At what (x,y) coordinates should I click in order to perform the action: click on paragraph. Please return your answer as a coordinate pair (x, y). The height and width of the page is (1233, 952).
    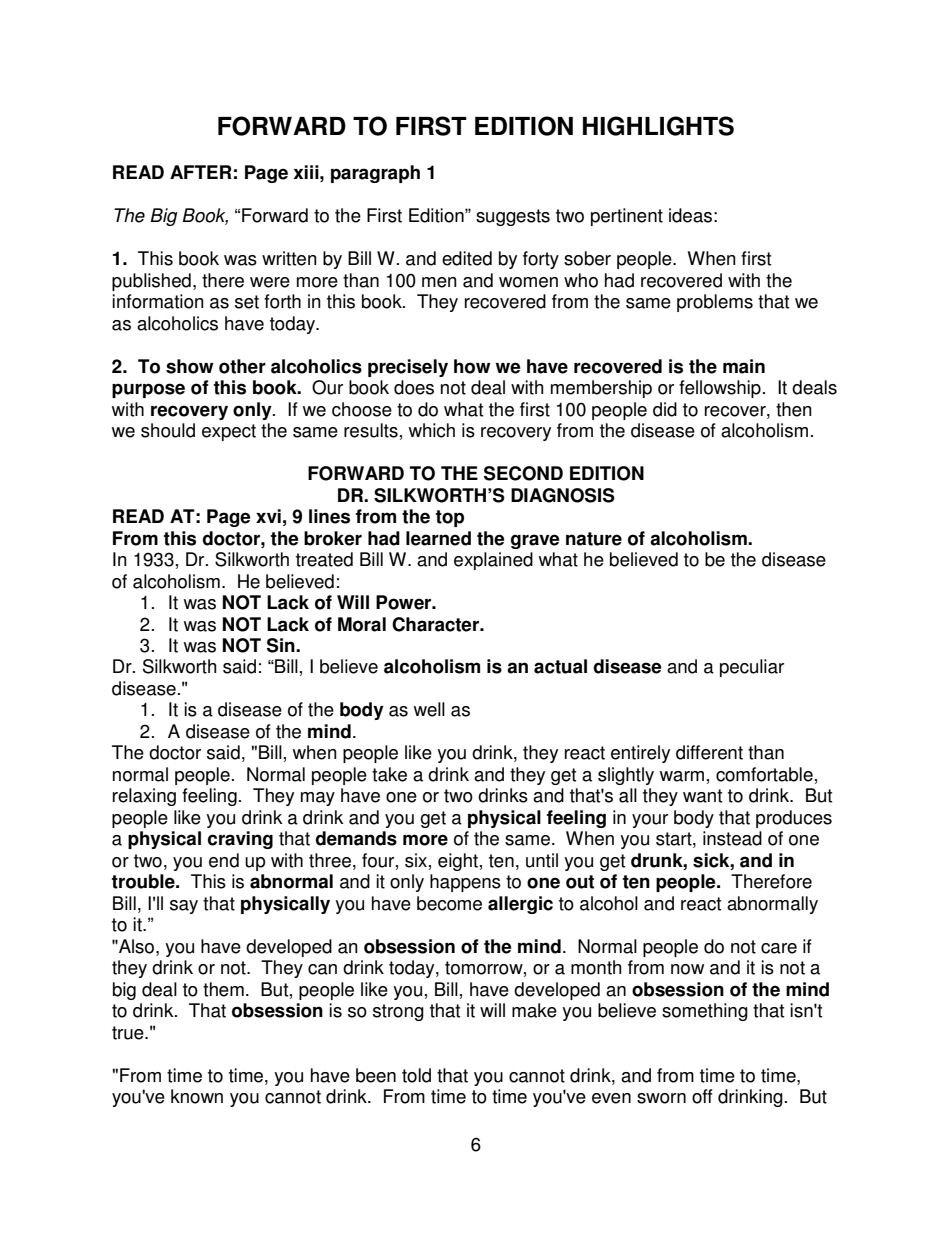
    Looking at the image, I should click on (375, 174).
